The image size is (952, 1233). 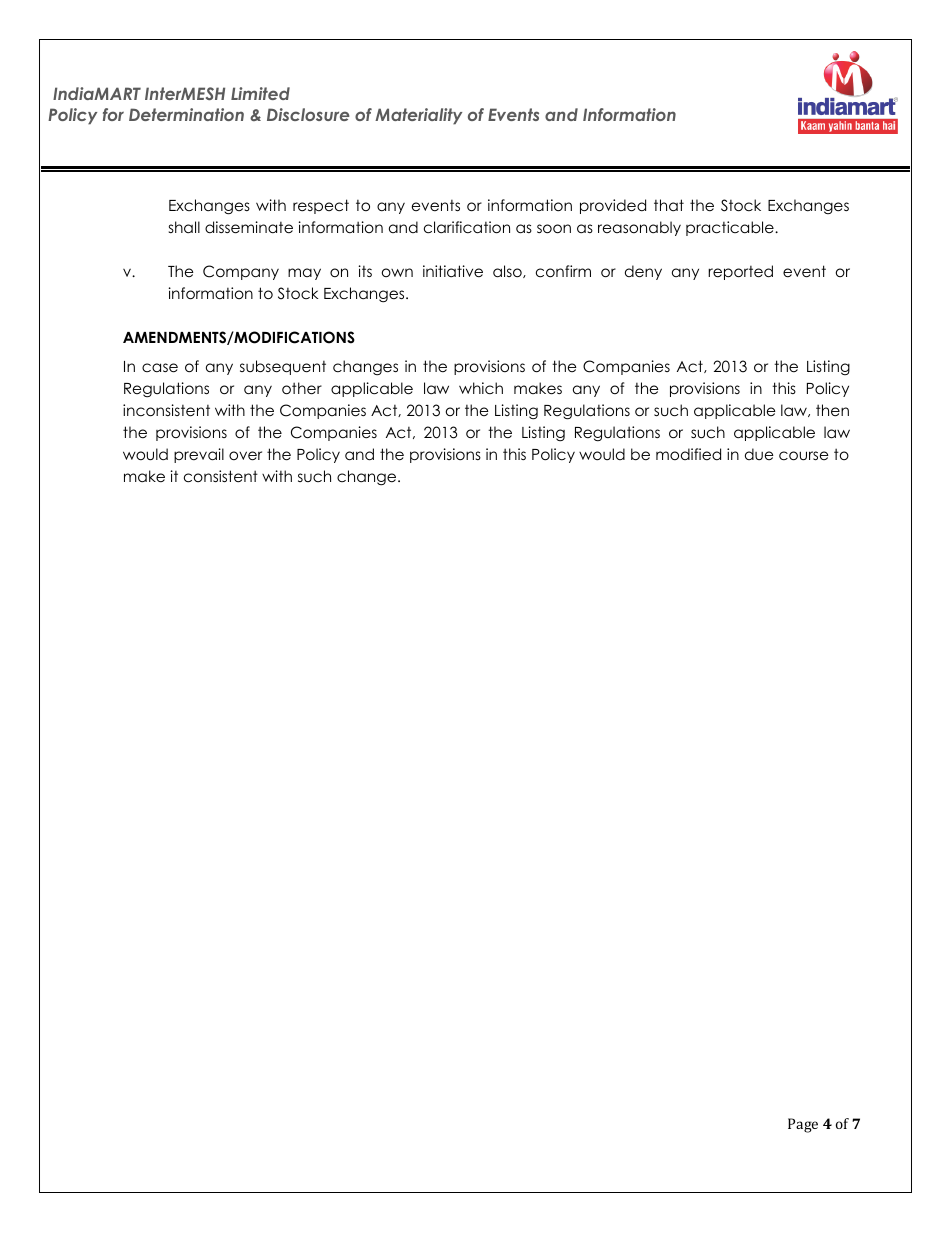 I want to click on Page, so click(x=803, y=1125).
